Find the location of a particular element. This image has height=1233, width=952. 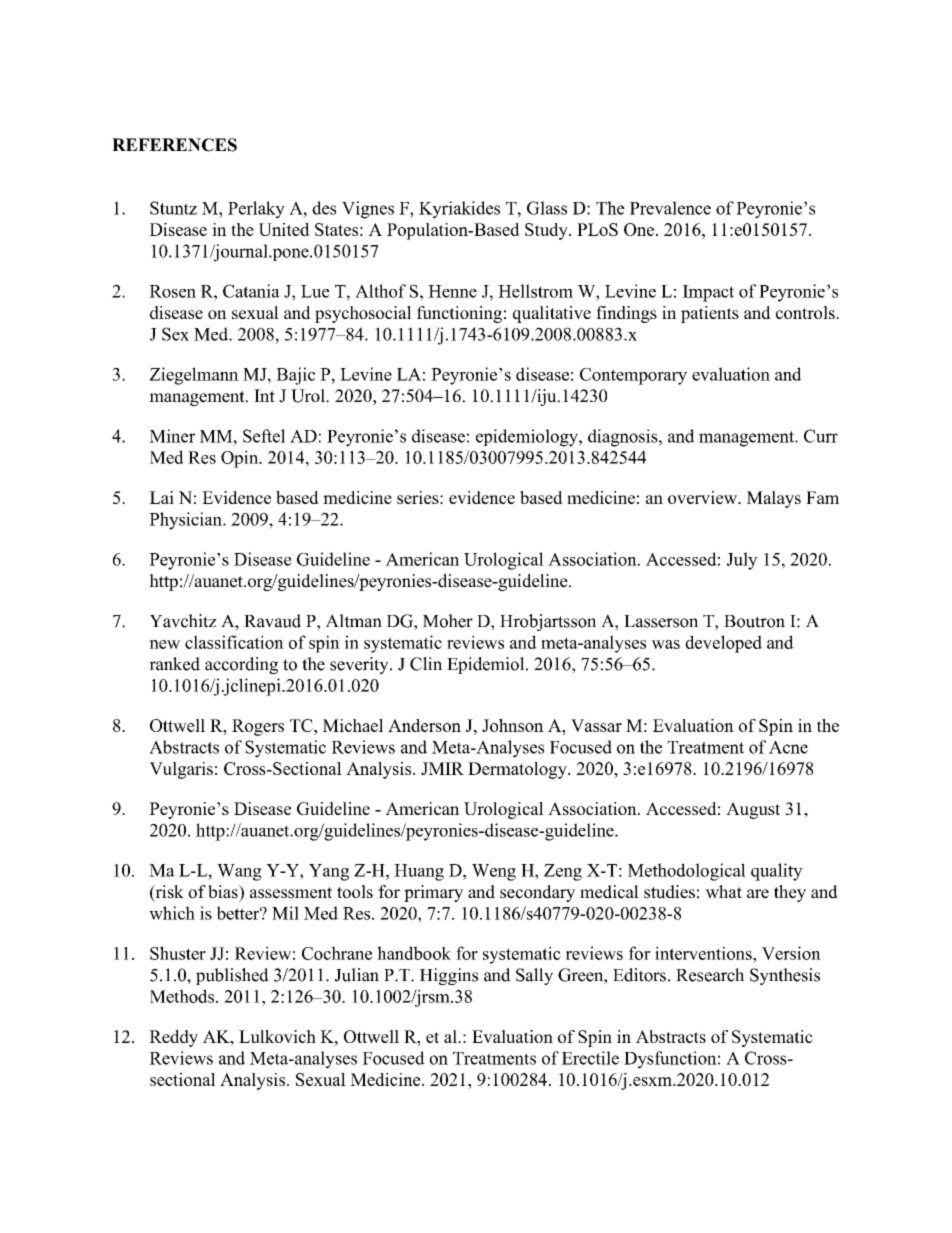

Johnson is located at coordinates (513, 725).
